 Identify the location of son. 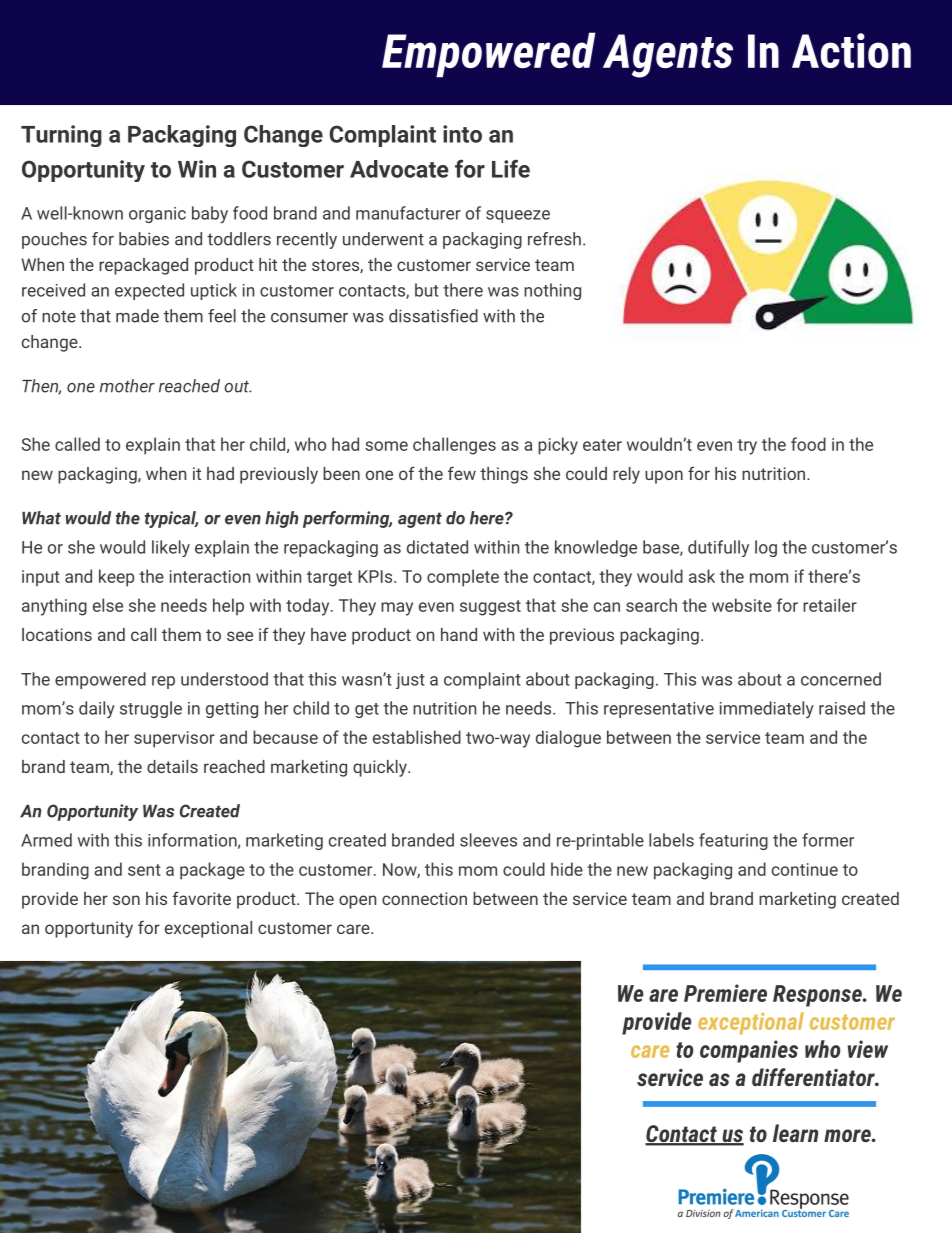
(126, 900).
